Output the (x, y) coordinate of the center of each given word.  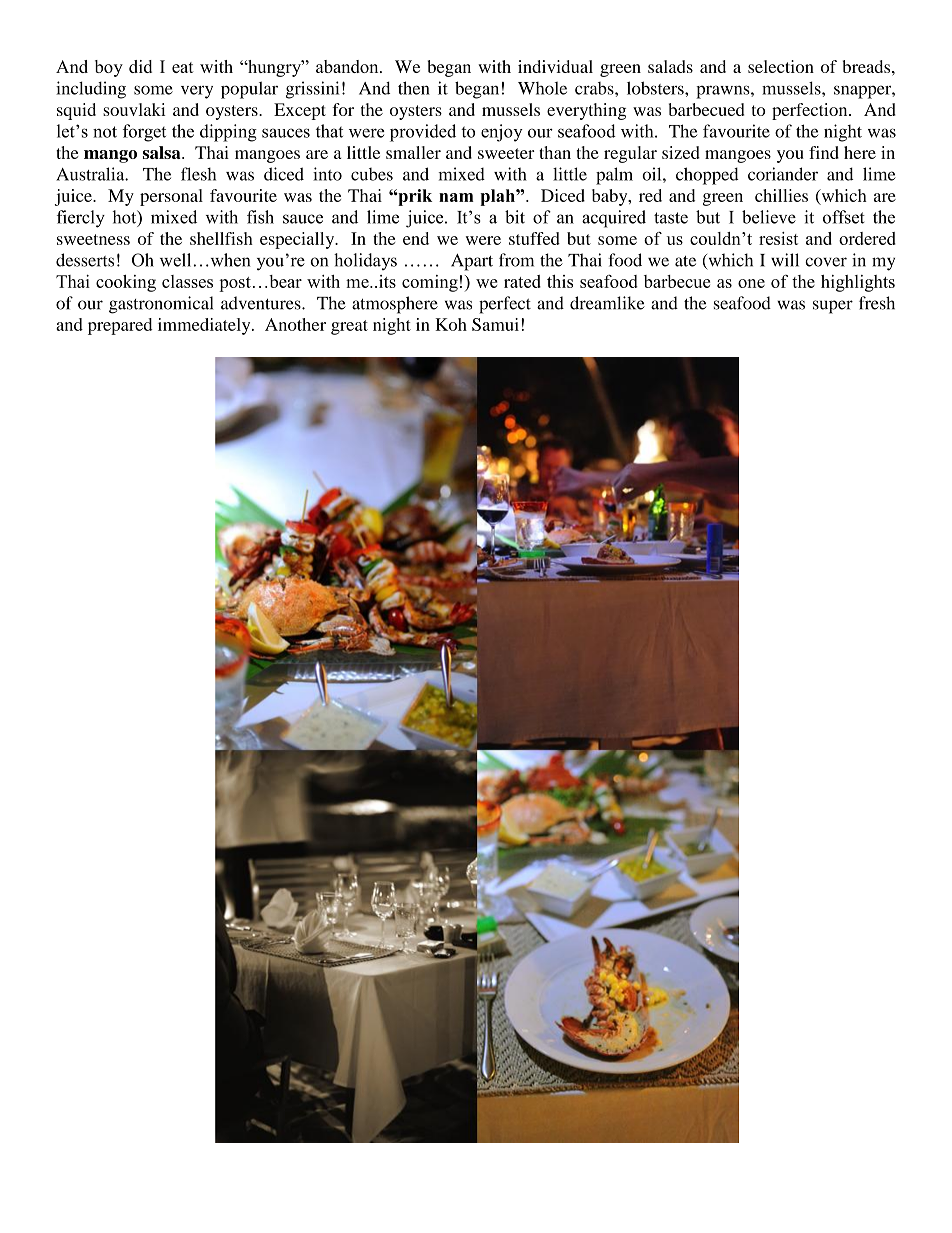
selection (781, 66)
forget (144, 133)
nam (456, 197)
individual (555, 66)
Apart (472, 262)
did (140, 66)
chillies (781, 195)
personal (171, 197)
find (824, 152)
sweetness (93, 239)
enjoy (502, 133)
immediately (205, 326)
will (785, 260)
